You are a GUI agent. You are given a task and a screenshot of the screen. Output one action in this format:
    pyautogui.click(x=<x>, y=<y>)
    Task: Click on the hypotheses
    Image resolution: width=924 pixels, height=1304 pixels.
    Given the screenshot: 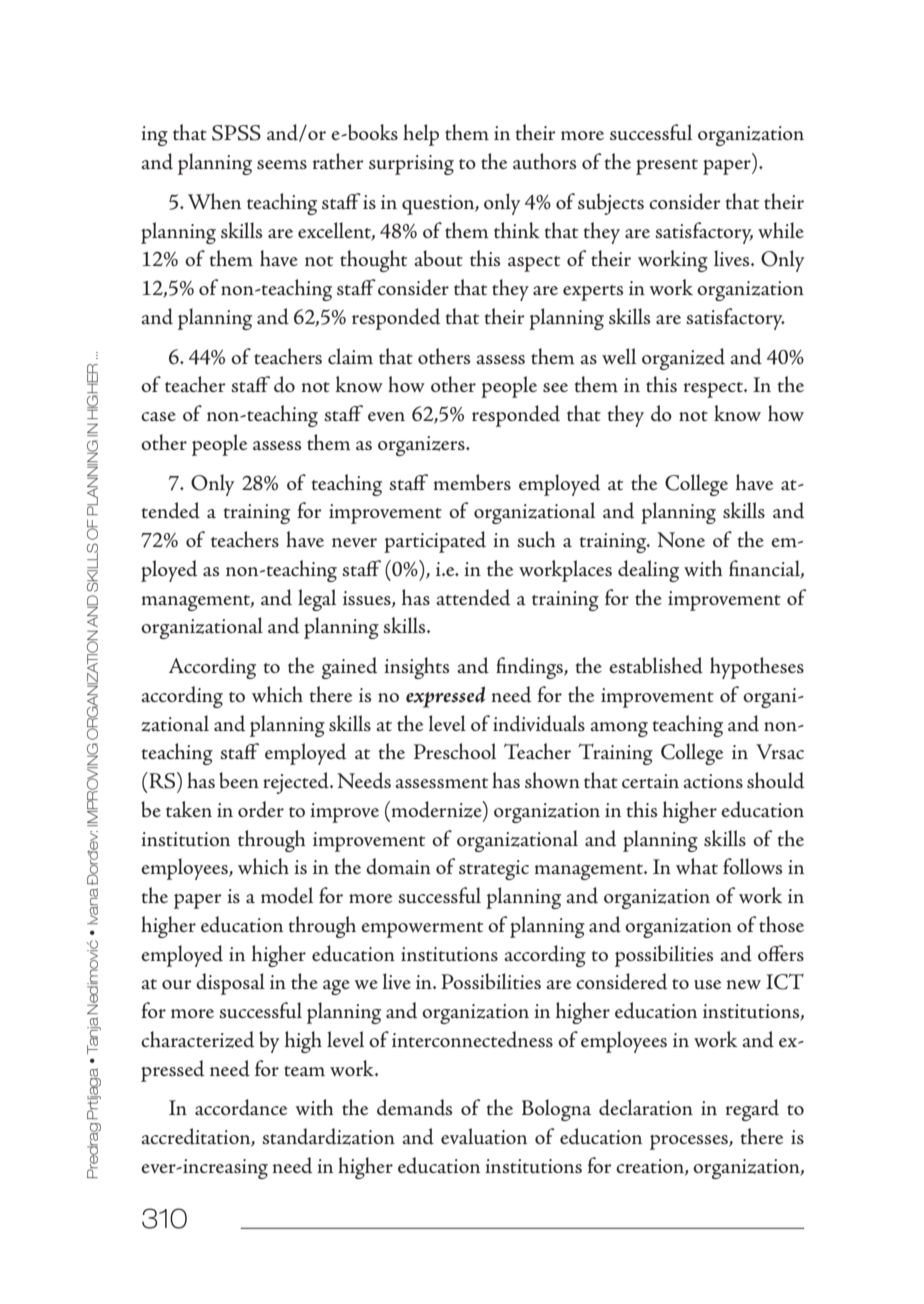 What is the action you would take?
    pyautogui.click(x=757, y=668)
